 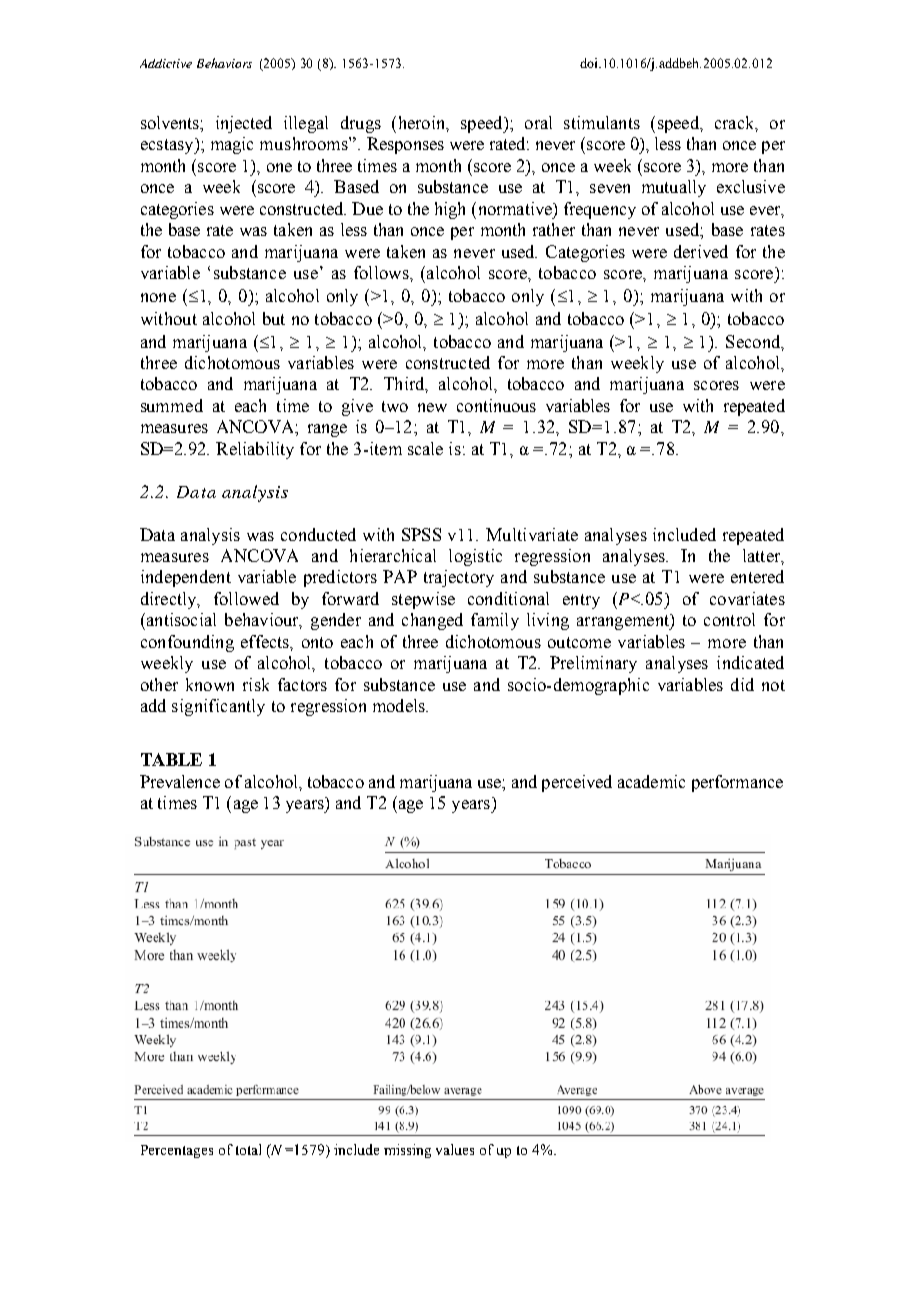 What do you see at coordinates (754, 342) in the screenshot?
I see `Second` at bounding box center [754, 342].
